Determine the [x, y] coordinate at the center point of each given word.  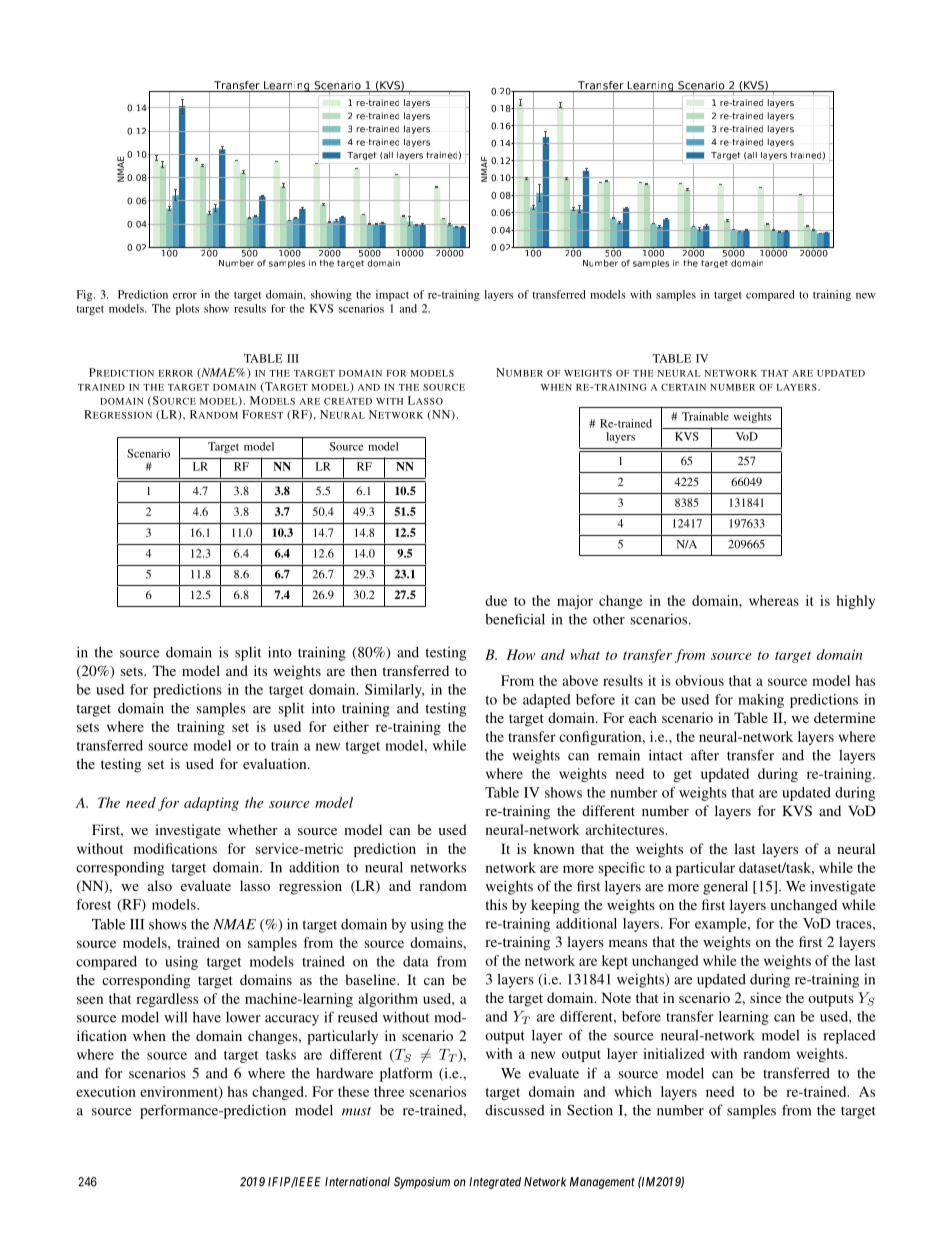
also [160, 885]
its [260, 670]
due [496, 600]
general [725, 888]
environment [180, 1092]
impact [392, 295]
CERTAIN [683, 387]
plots [187, 309]
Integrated [495, 1183]
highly [856, 602]
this [496, 904]
